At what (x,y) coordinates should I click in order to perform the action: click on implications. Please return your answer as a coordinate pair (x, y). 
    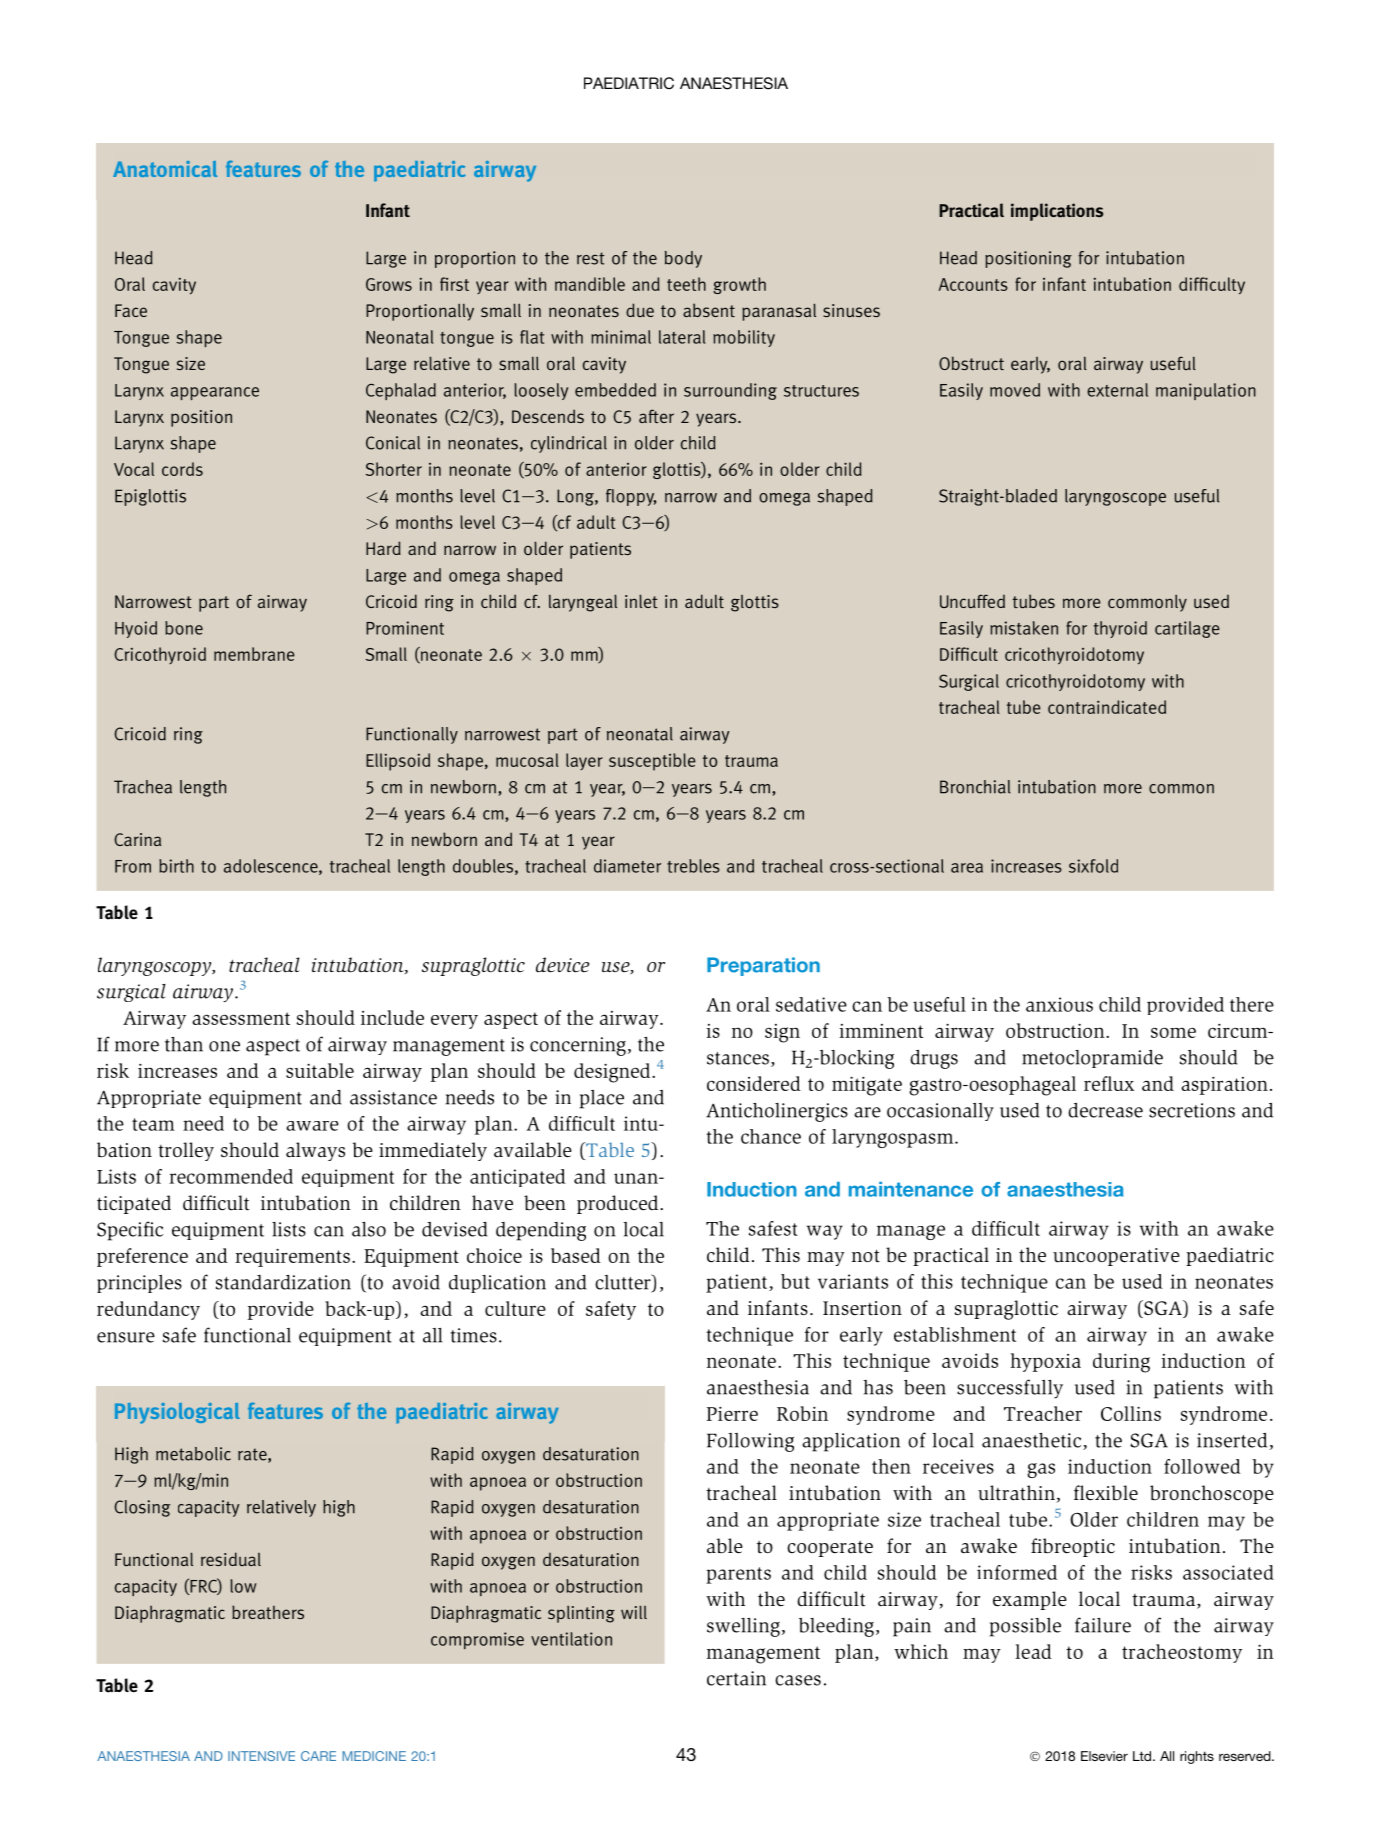
    Looking at the image, I should click on (1057, 212).
